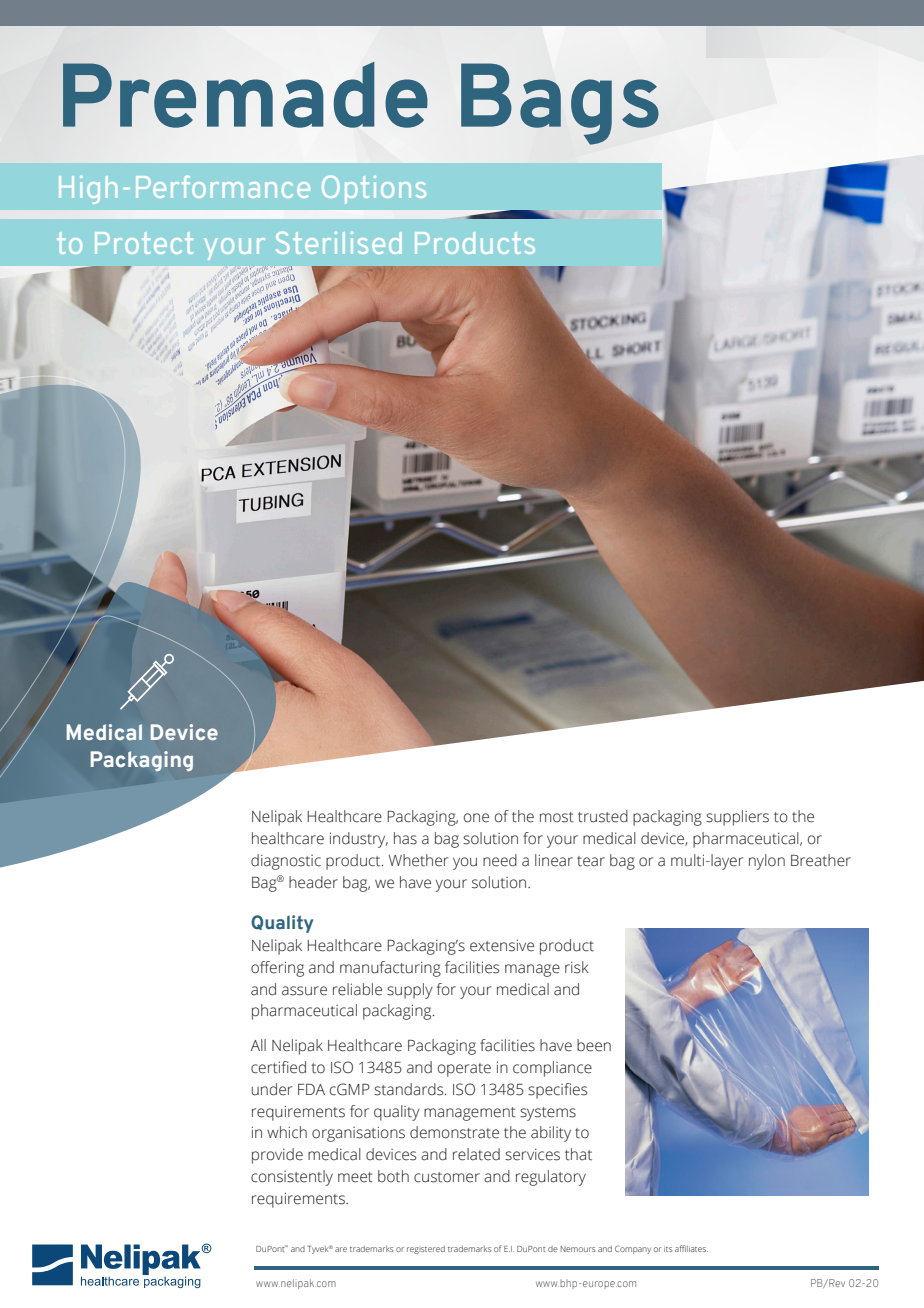 The image size is (924, 1308). What do you see at coordinates (767, 862) in the screenshot?
I see `nylon` at bounding box center [767, 862].
